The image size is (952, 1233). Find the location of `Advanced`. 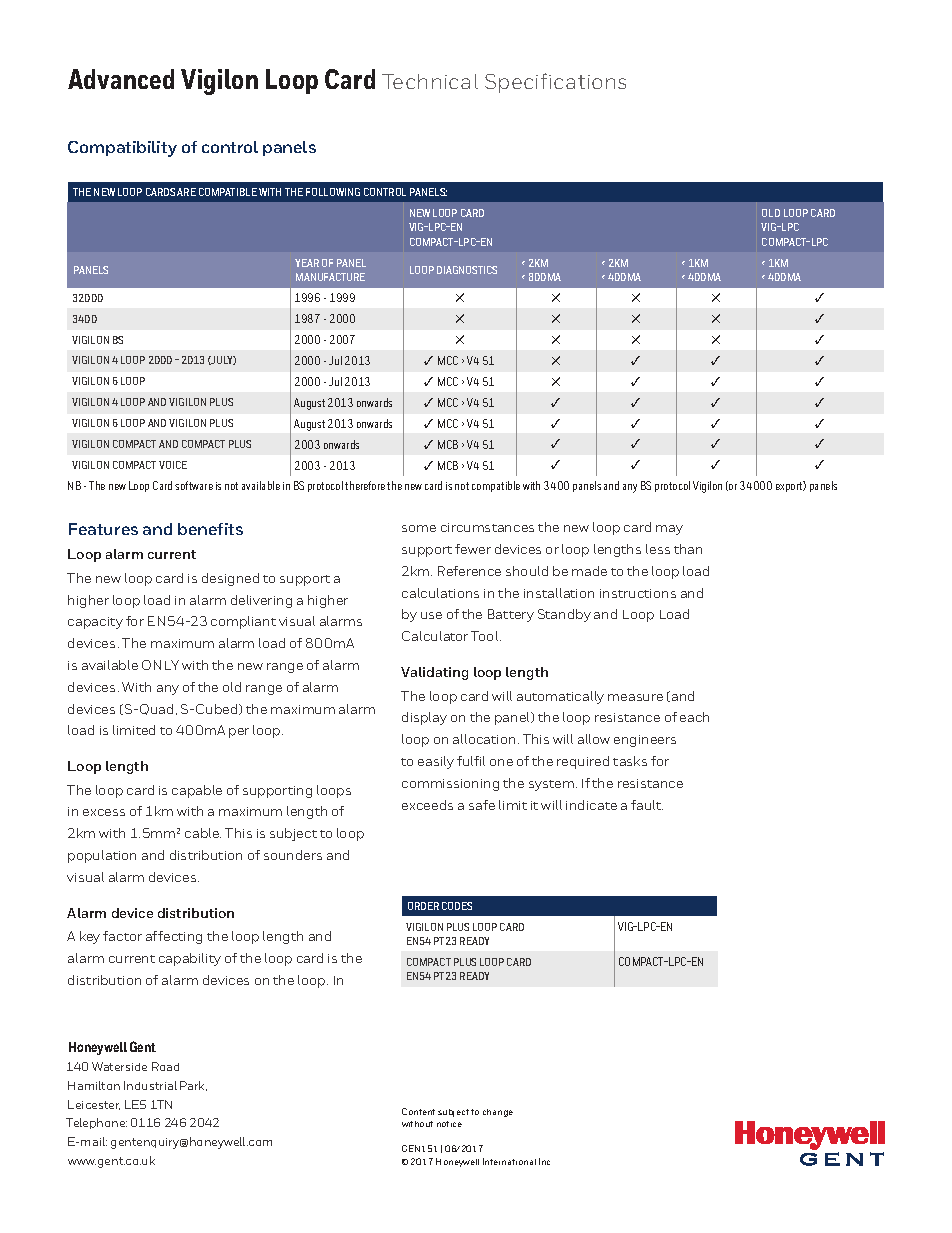

Advanced is located at coordinates (121, 79).
